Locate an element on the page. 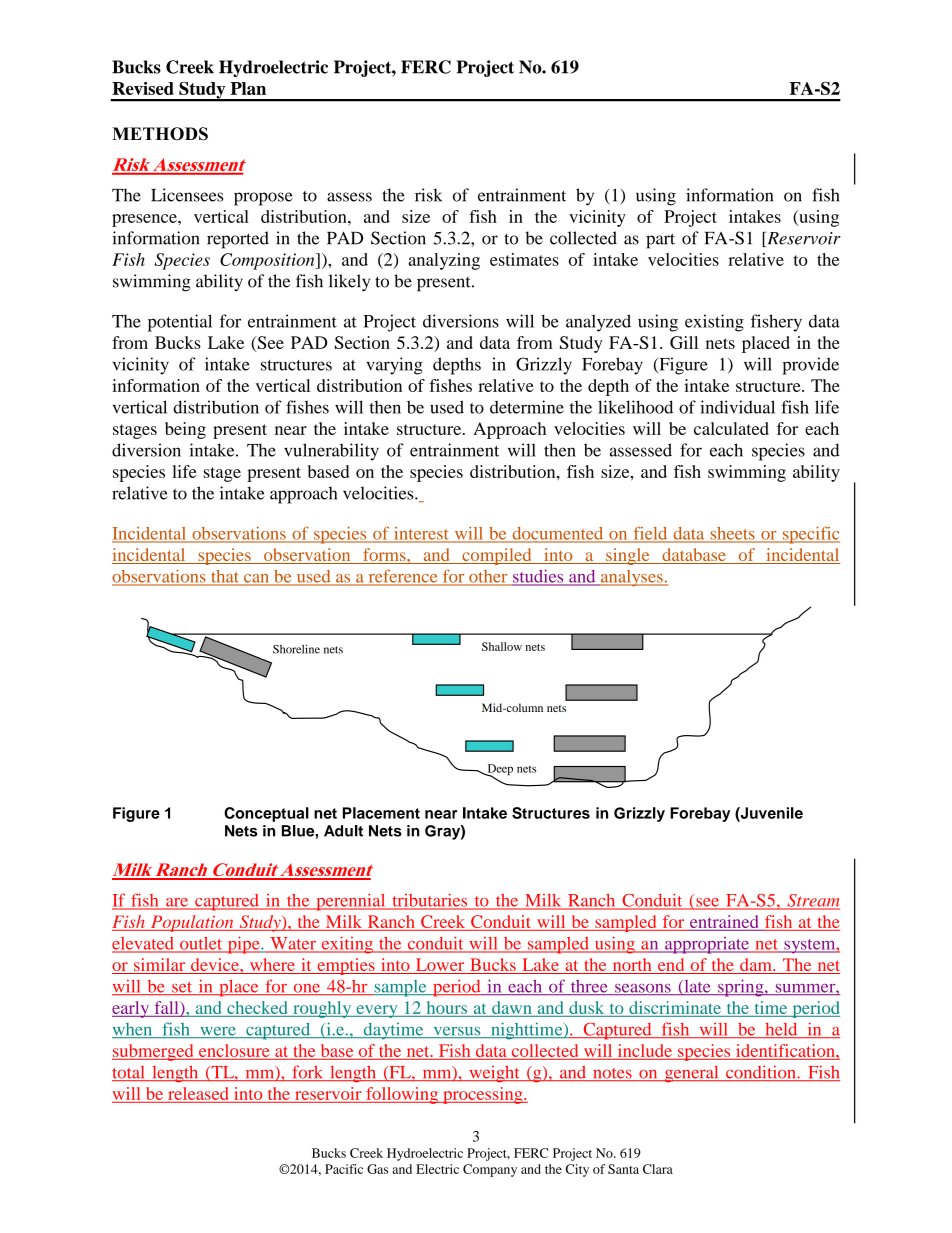 The height and width of the image is (1233, 952). part is located at coordinates (660, 241).
